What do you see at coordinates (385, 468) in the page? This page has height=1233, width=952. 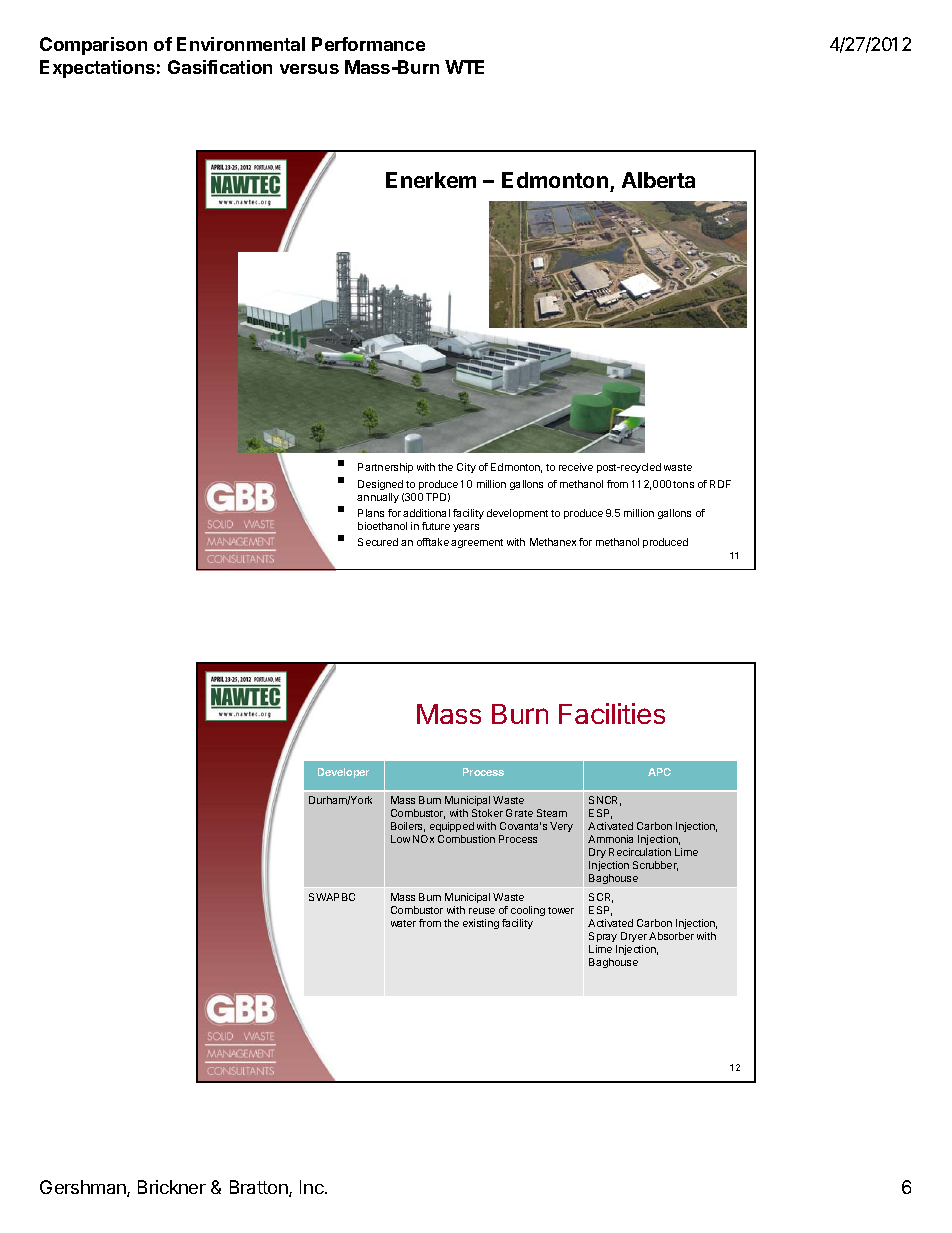 I see `Partnership` at bounding box center [385, 468].
